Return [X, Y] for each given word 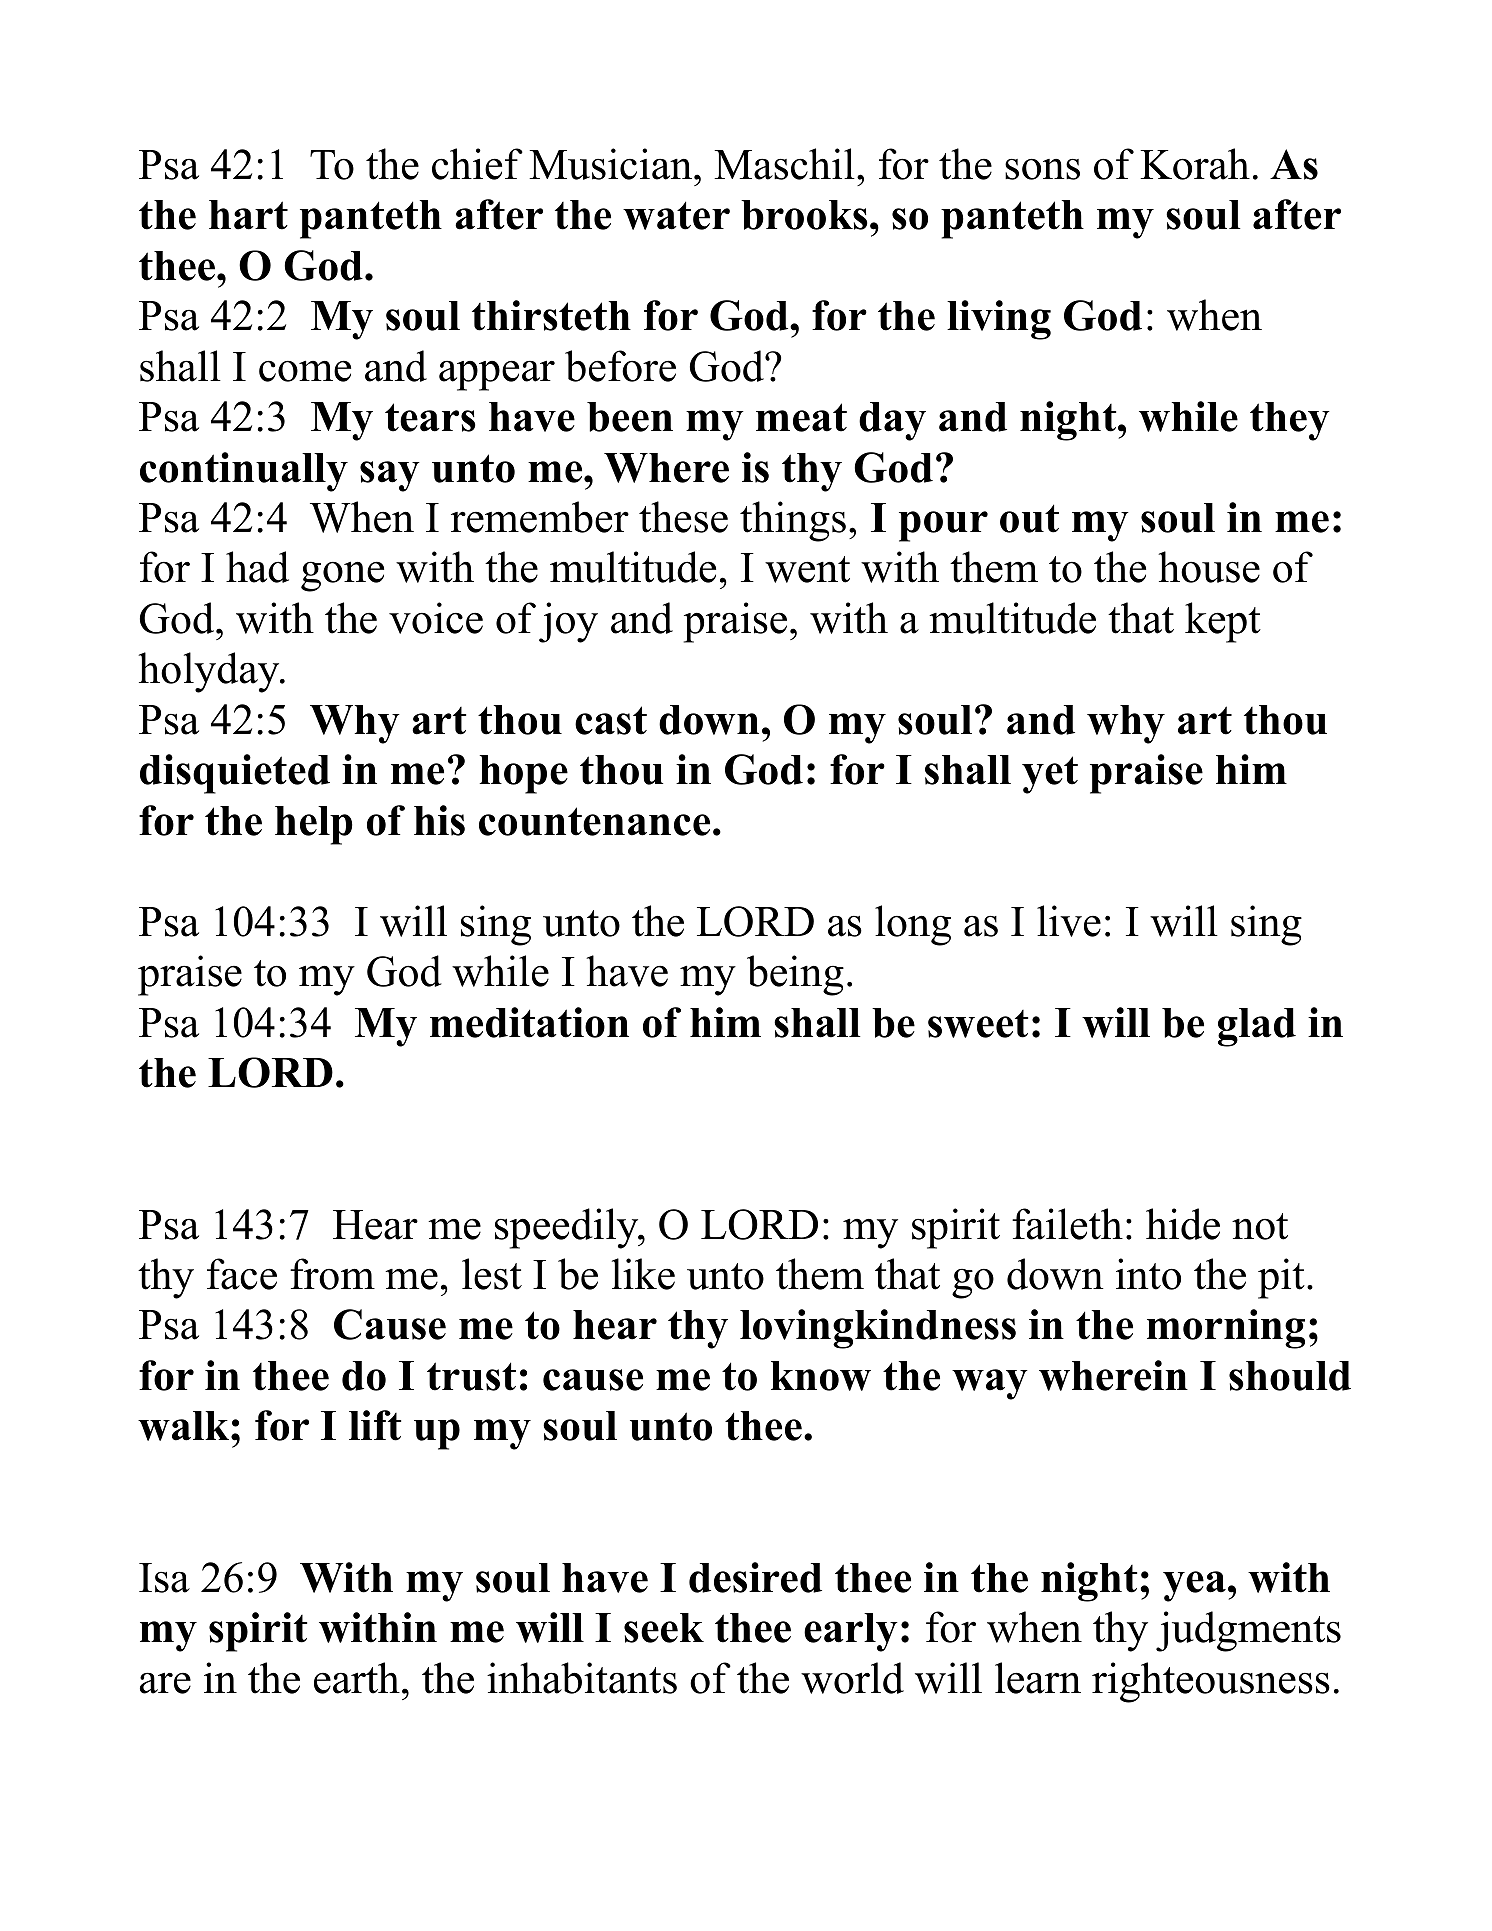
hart [248, 215]
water [676, 215]
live [1069, 921]
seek [664, 1628]
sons [1042, 169]
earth [357, 1678]
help [314, 825]
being [795, 975]
